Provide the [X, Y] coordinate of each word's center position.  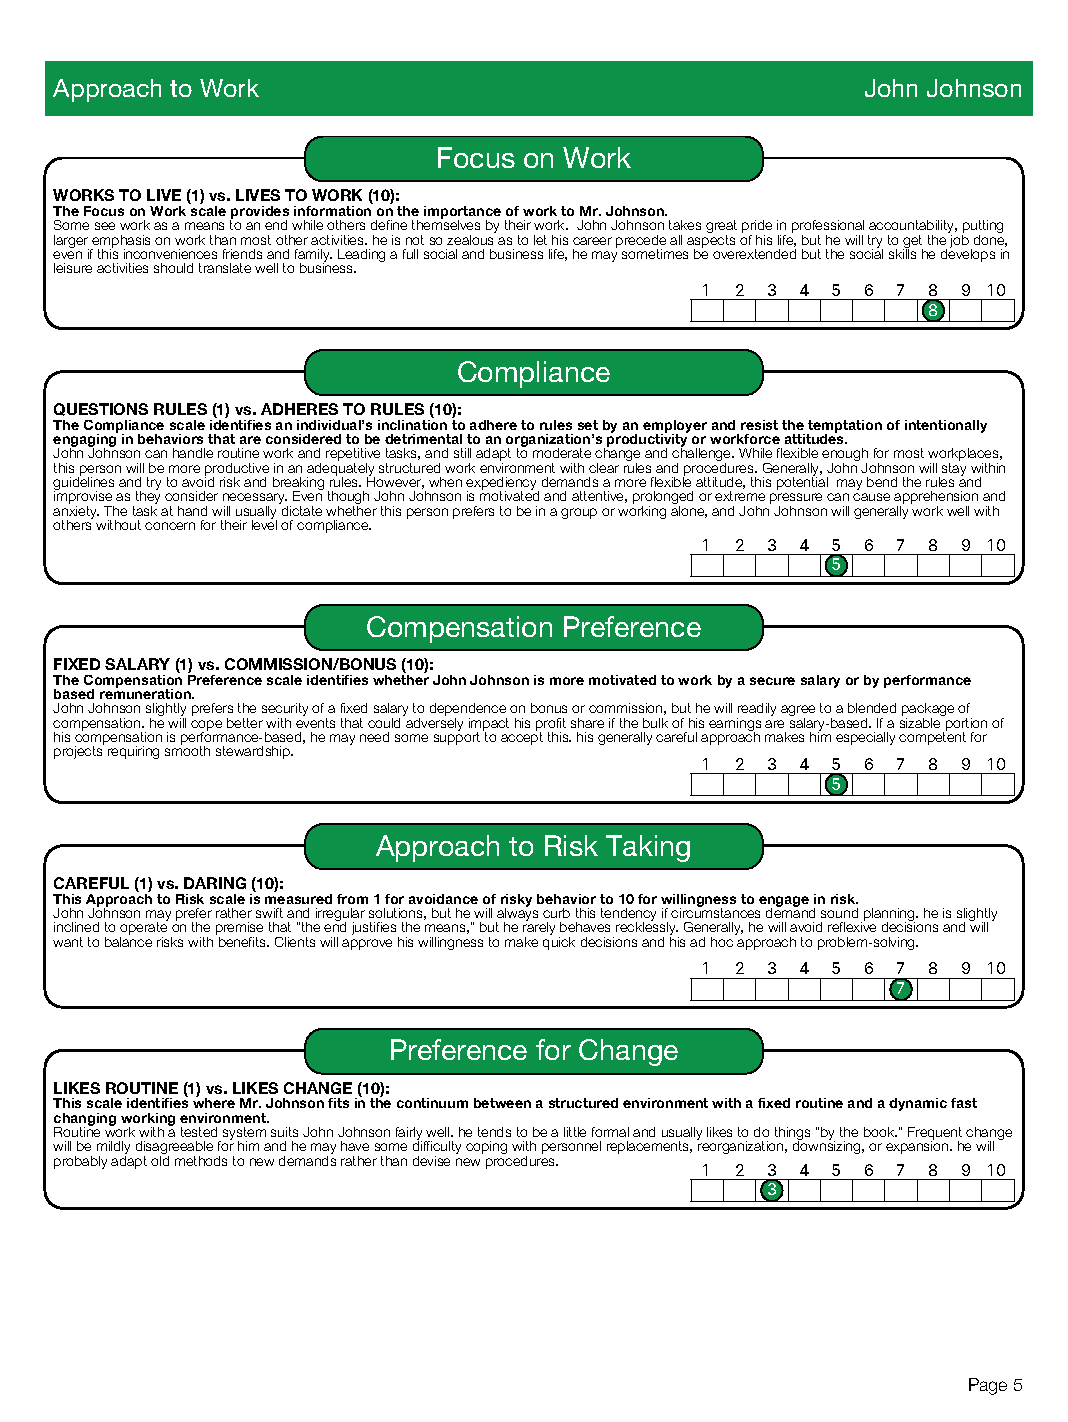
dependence [468, 711]
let [540, 240]
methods [201, 1161]
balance [128, 940]
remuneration [146, 693]
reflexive [852, 926]
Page [988, 1386]
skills [902, 253]
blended [872, 708]
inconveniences [170, 254]
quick [559, 942]
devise [431, 1161]
